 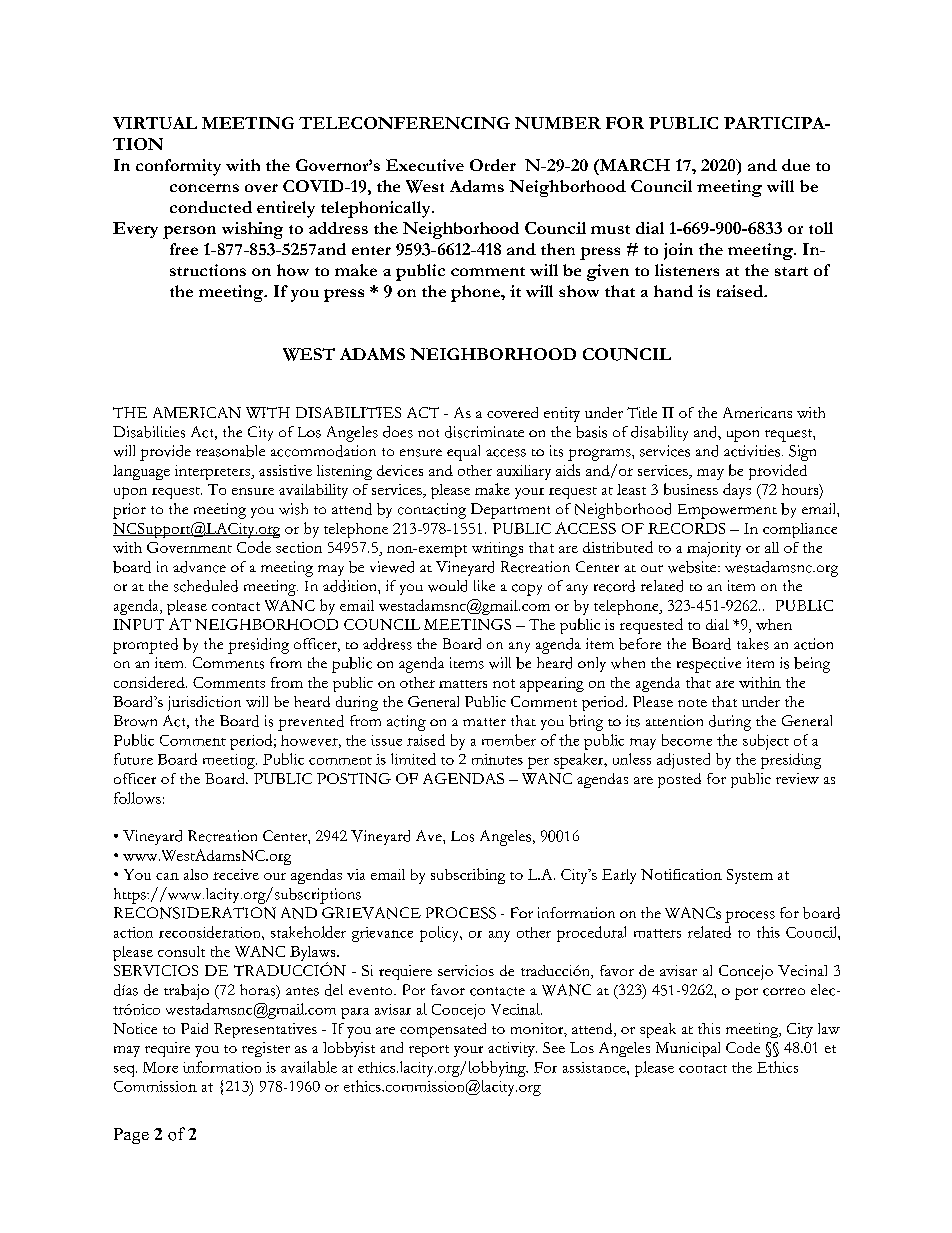 I want to click on conformity, so click(x=178, y=167).
